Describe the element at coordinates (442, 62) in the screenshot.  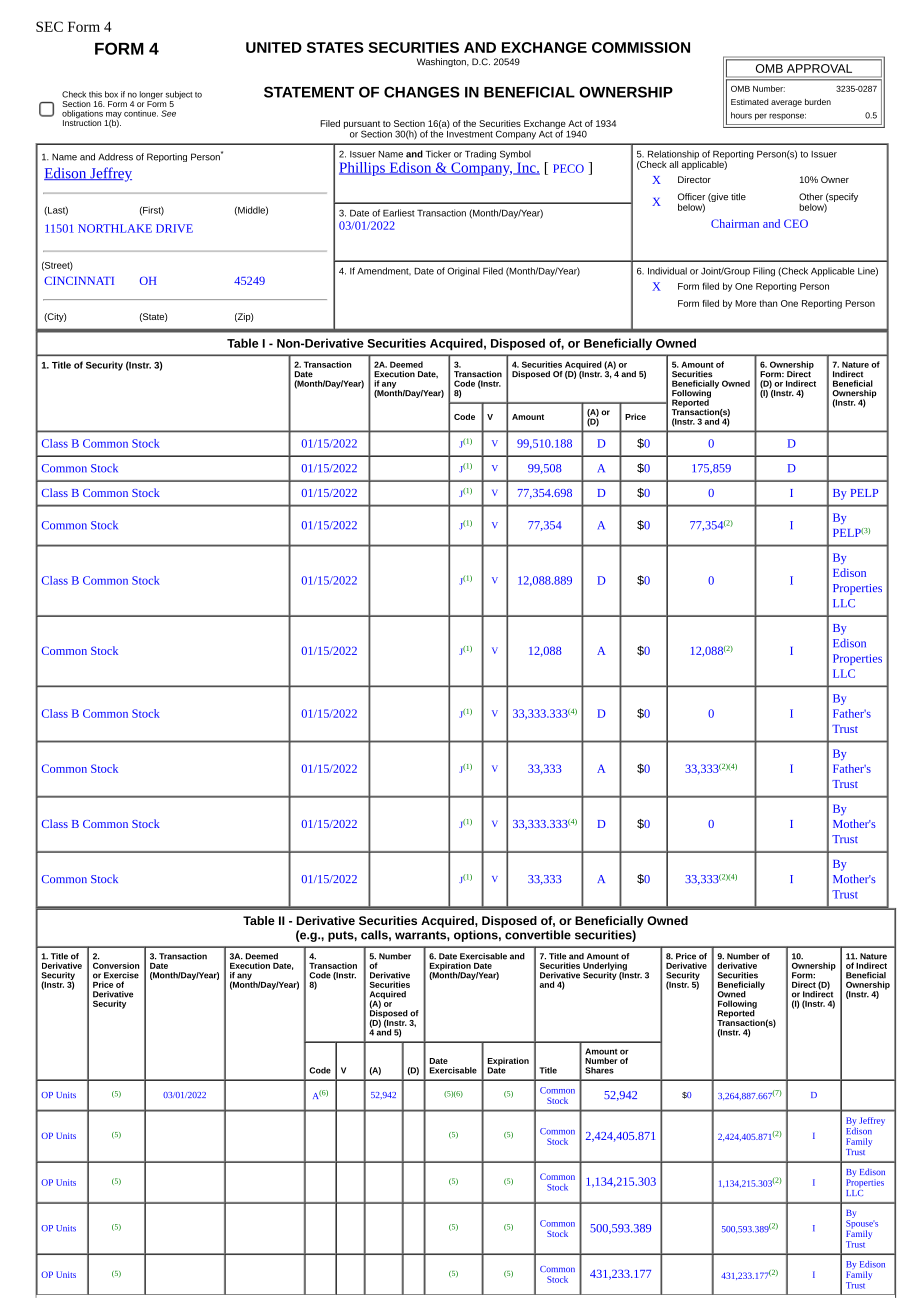
I see `Washington` at that location.
